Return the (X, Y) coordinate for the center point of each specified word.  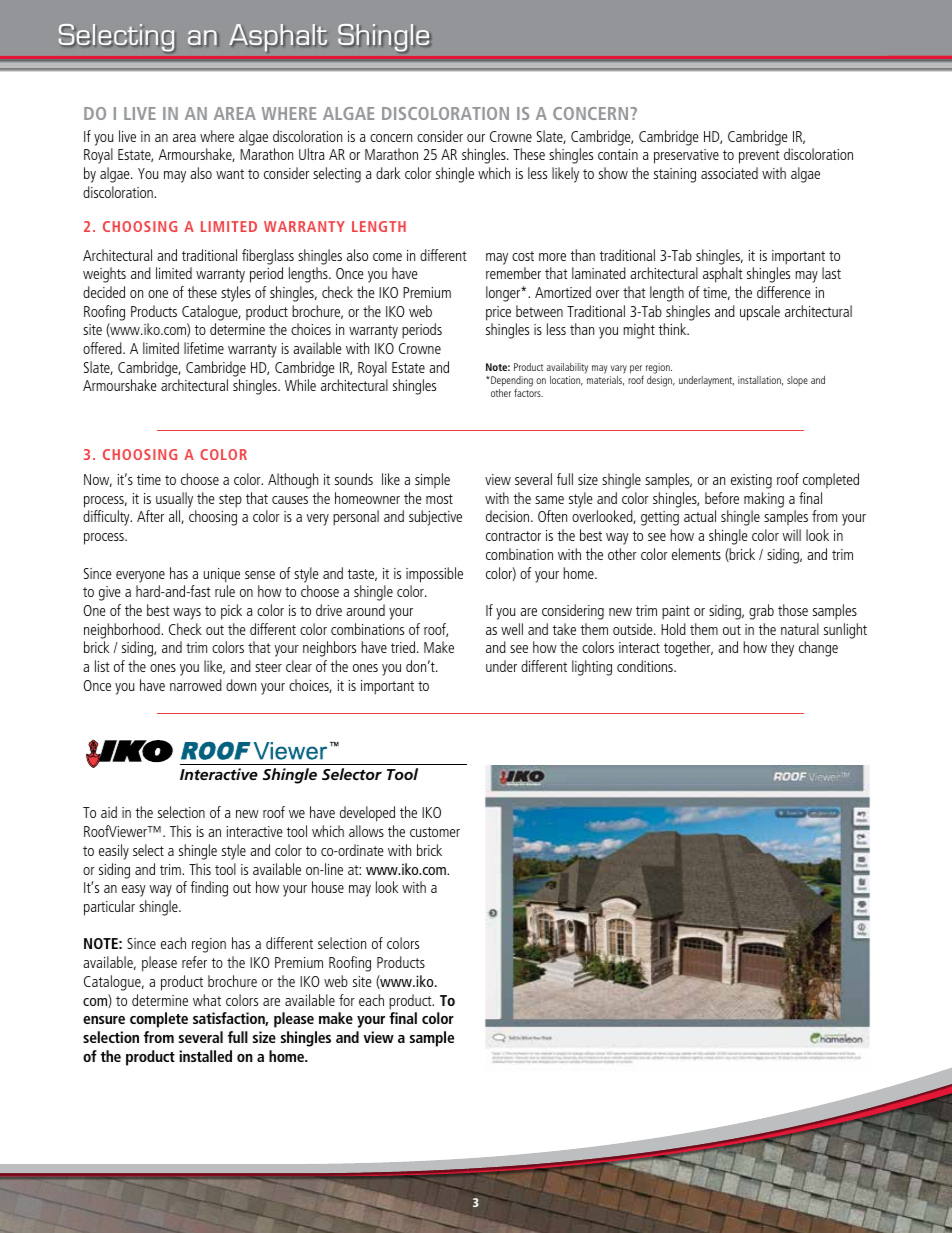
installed (205, 1056)
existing (751, 481)
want (230, 174)
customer (435, 832)
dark (388, 173)
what (207, 1000)
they (782, 649)
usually (174, 500)
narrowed (196, 685)
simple (432, 480)
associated (729, 173)
